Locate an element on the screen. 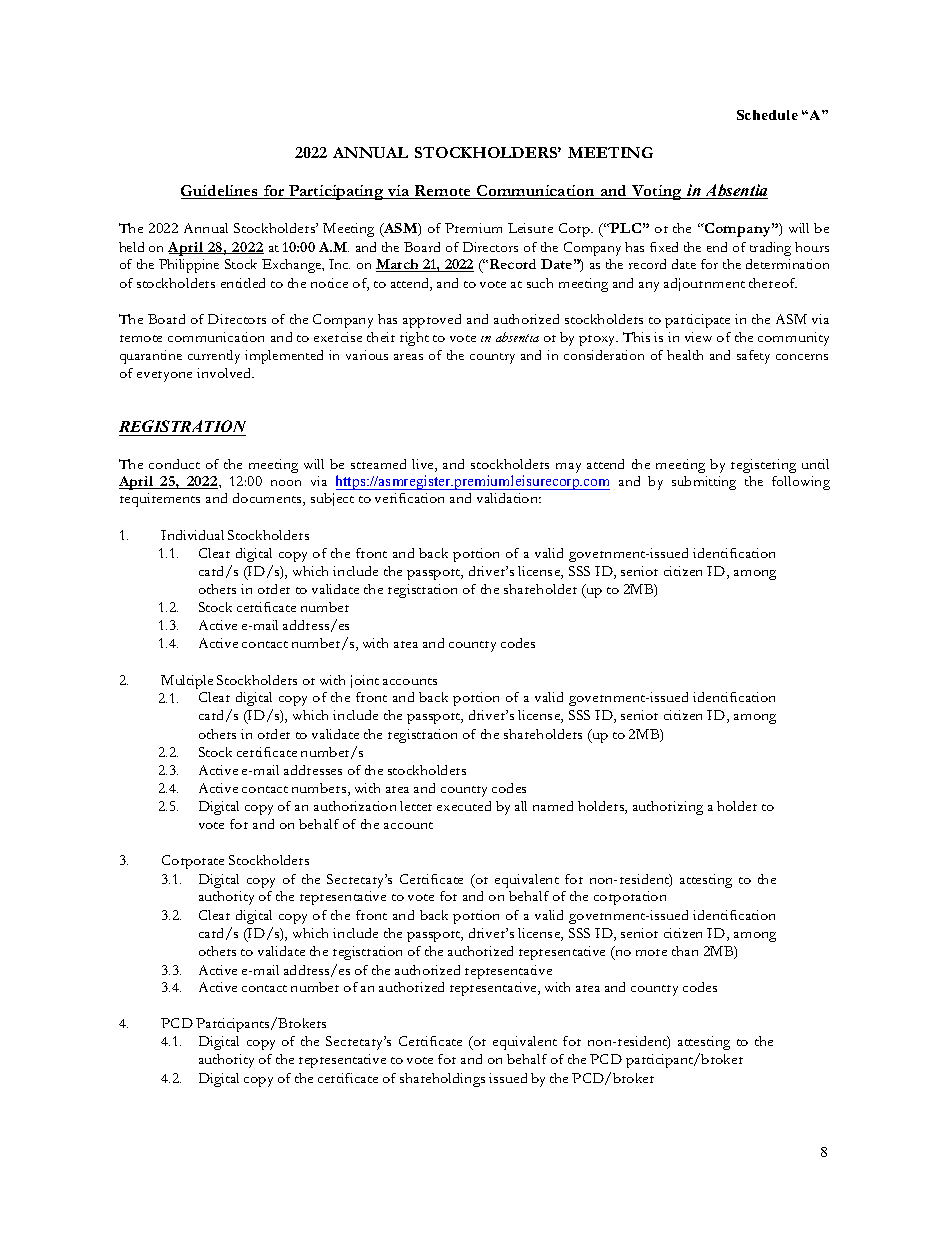 Image resolution: width=952 pixels, height=1233 pixels. Schedule is located at coordinates (767, 115).
